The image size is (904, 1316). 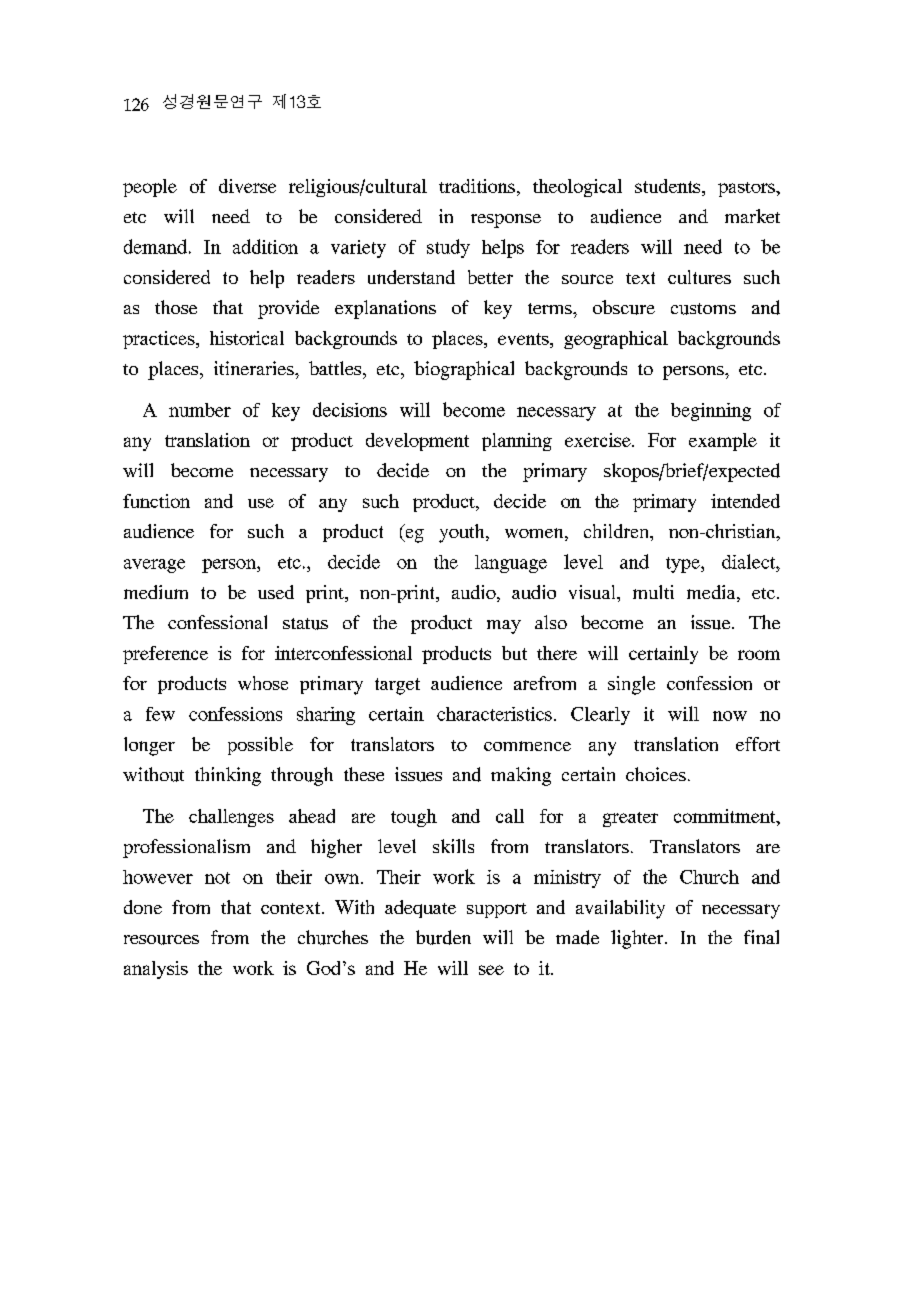 I want to click on students, so click(x=669, y=187).
